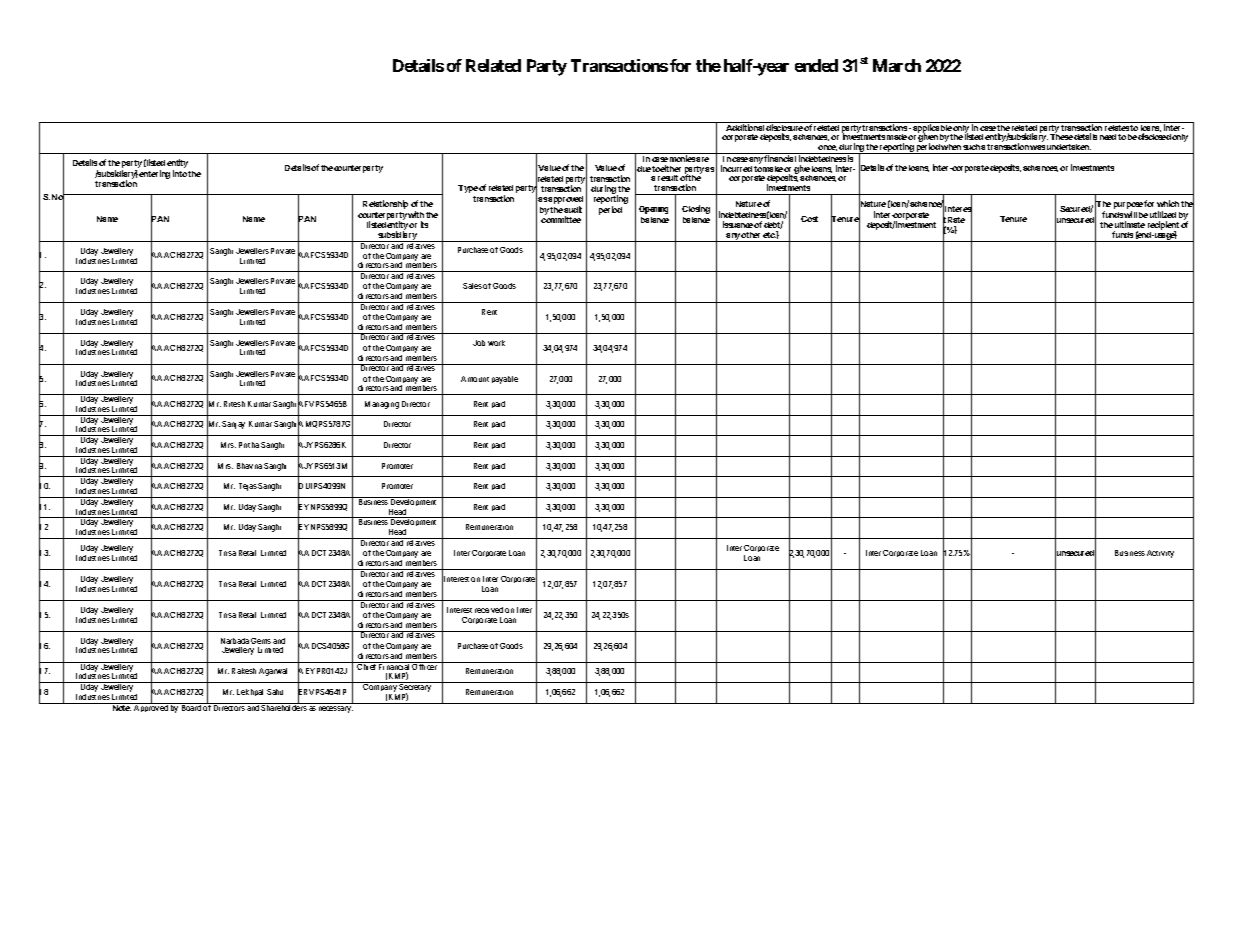  I want to click on Officer, so click(425, 666).
